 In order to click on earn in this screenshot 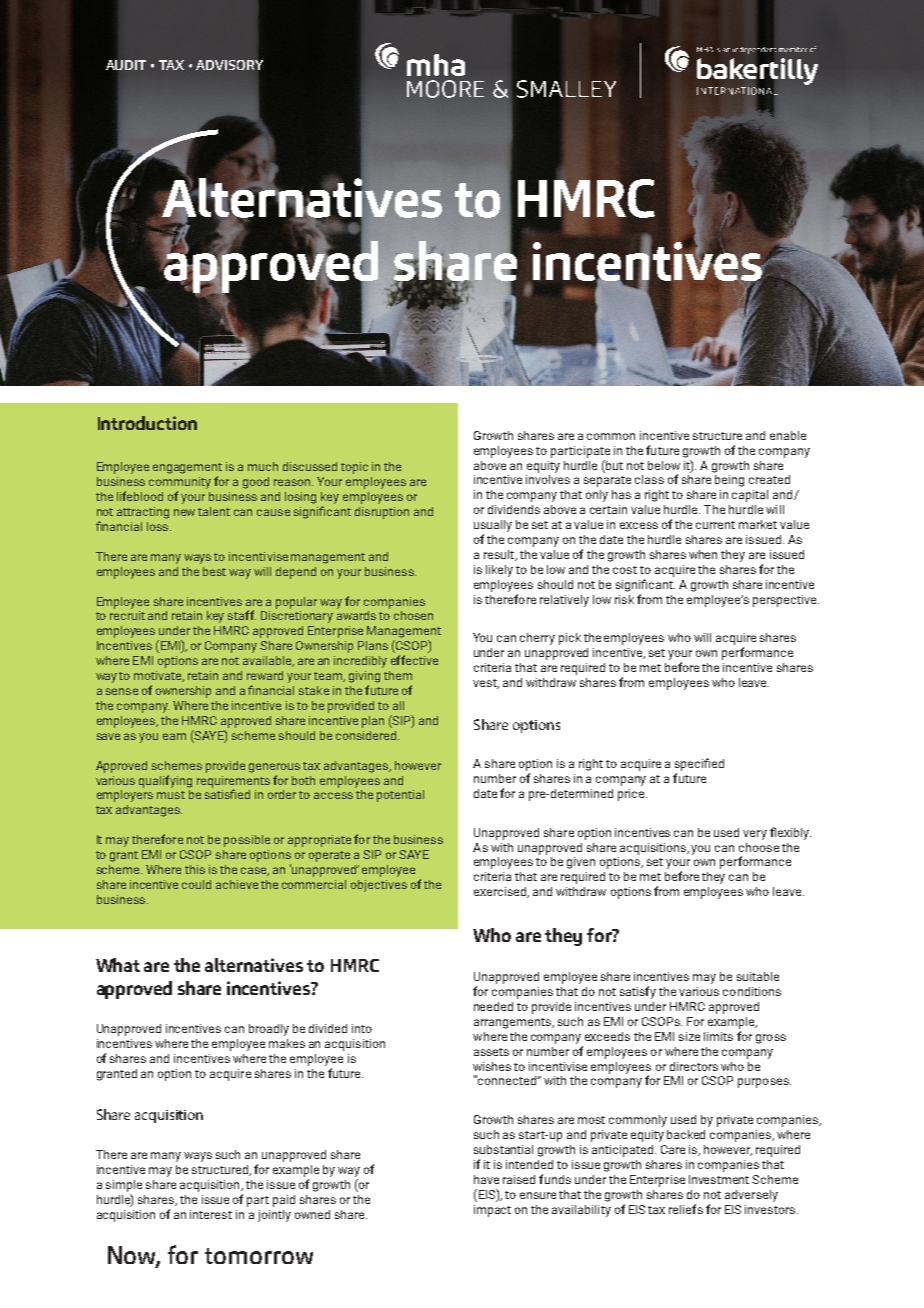, I will do `click(174, 736)`.
